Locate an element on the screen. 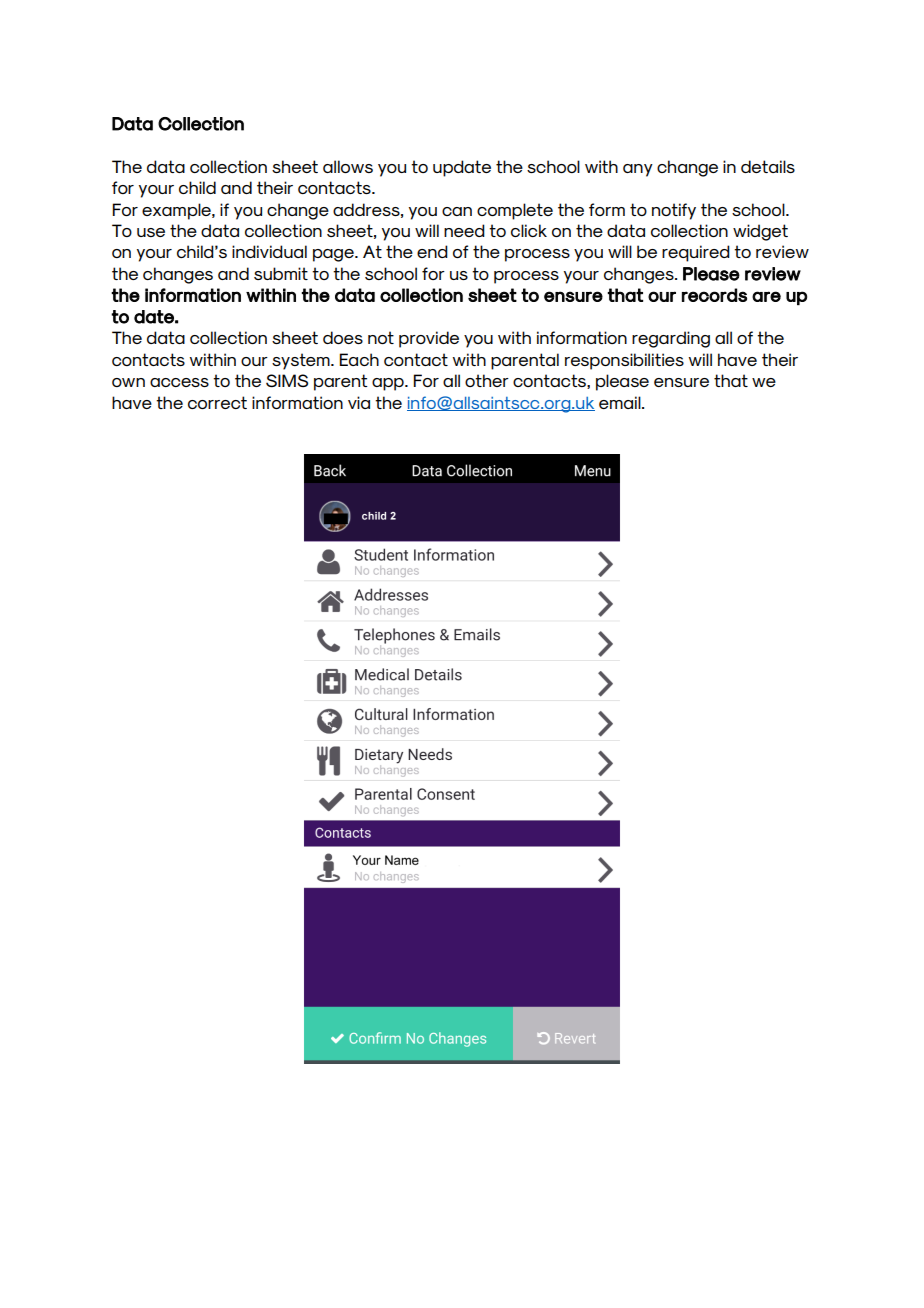  any is located at coordinates (638, 170).
